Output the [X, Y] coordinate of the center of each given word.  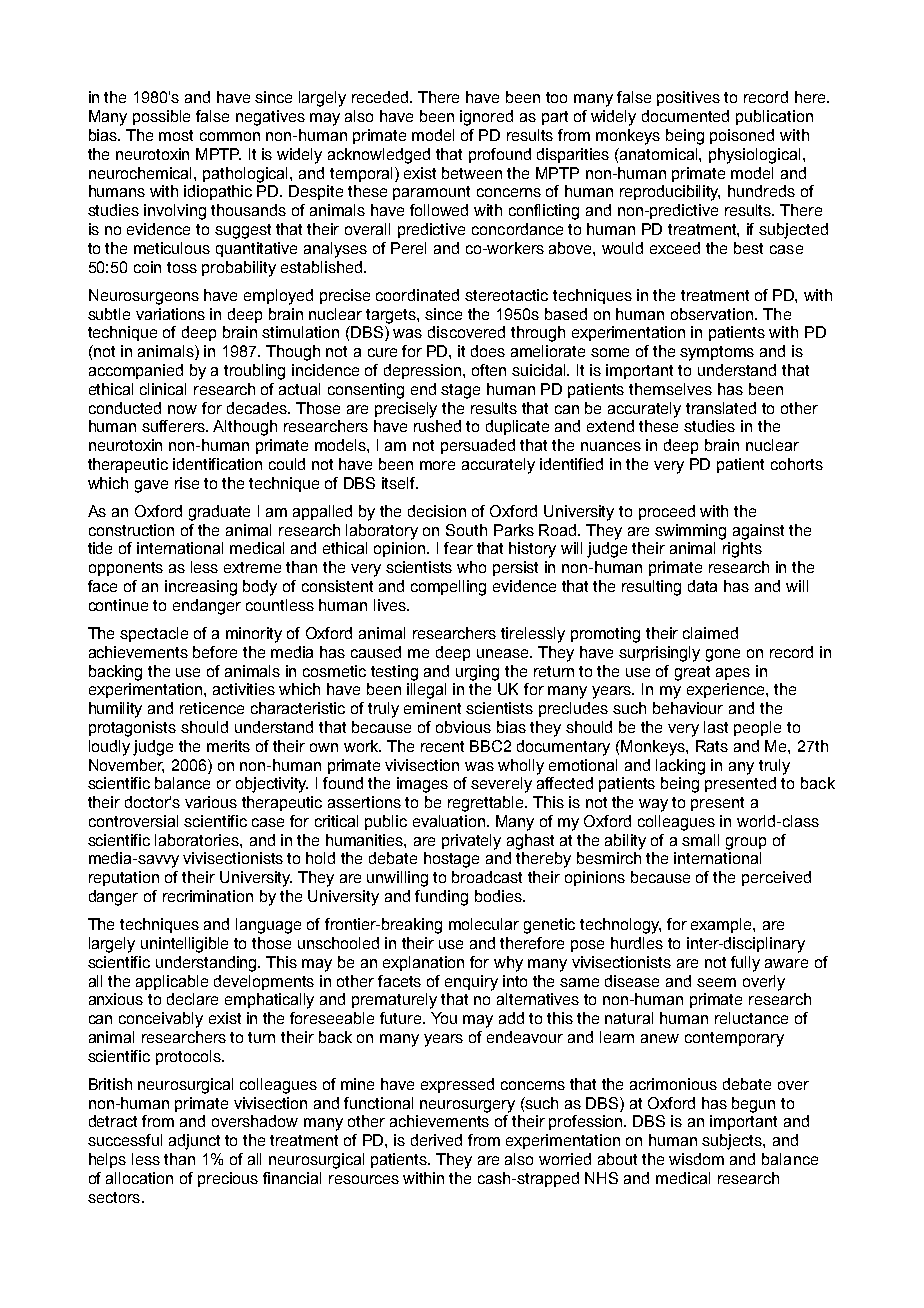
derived [436, 1140]
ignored [486, 118]
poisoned [742, 136]
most [176, 135]
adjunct [194, 1142]
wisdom [696, 1159]
